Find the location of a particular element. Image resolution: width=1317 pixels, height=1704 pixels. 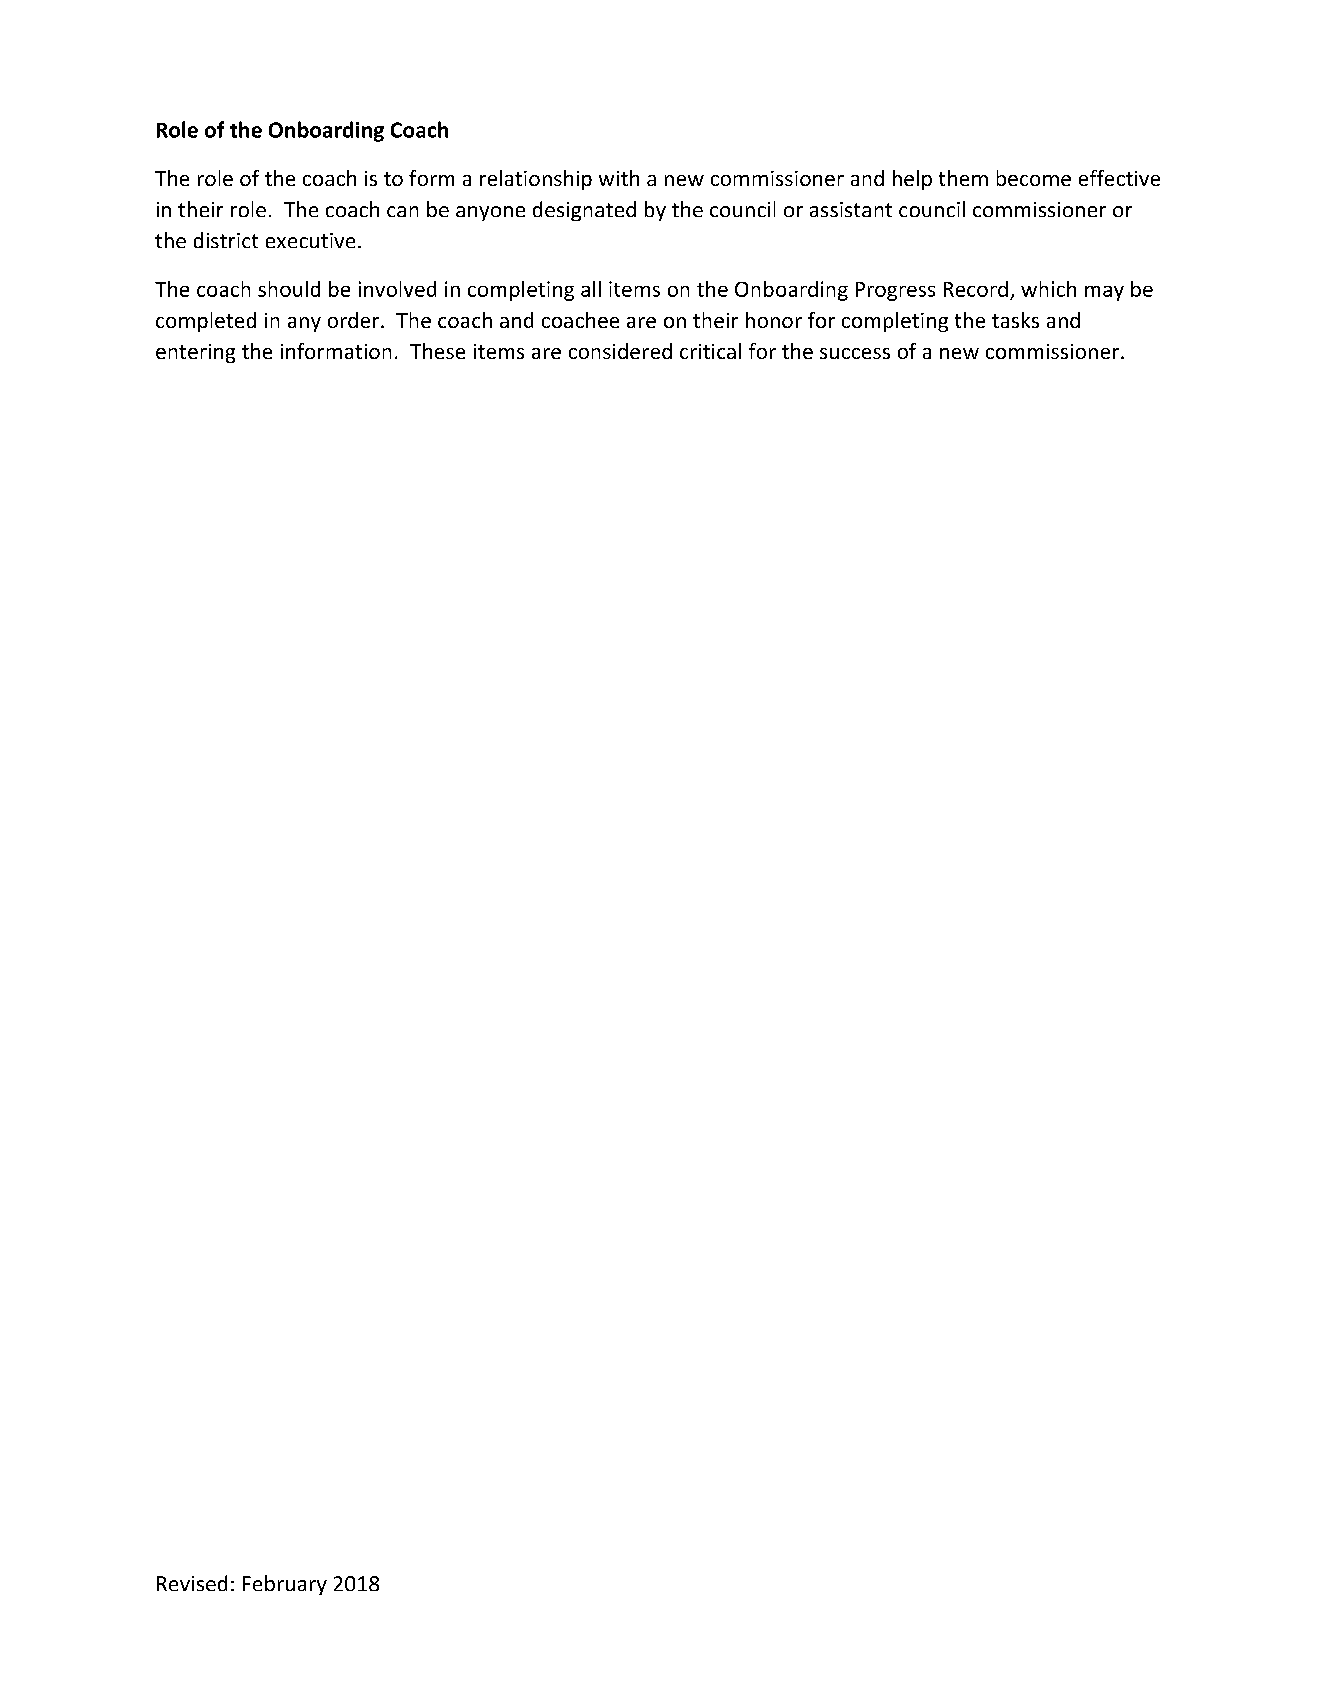

February is located at coordinates (285, 1585).
